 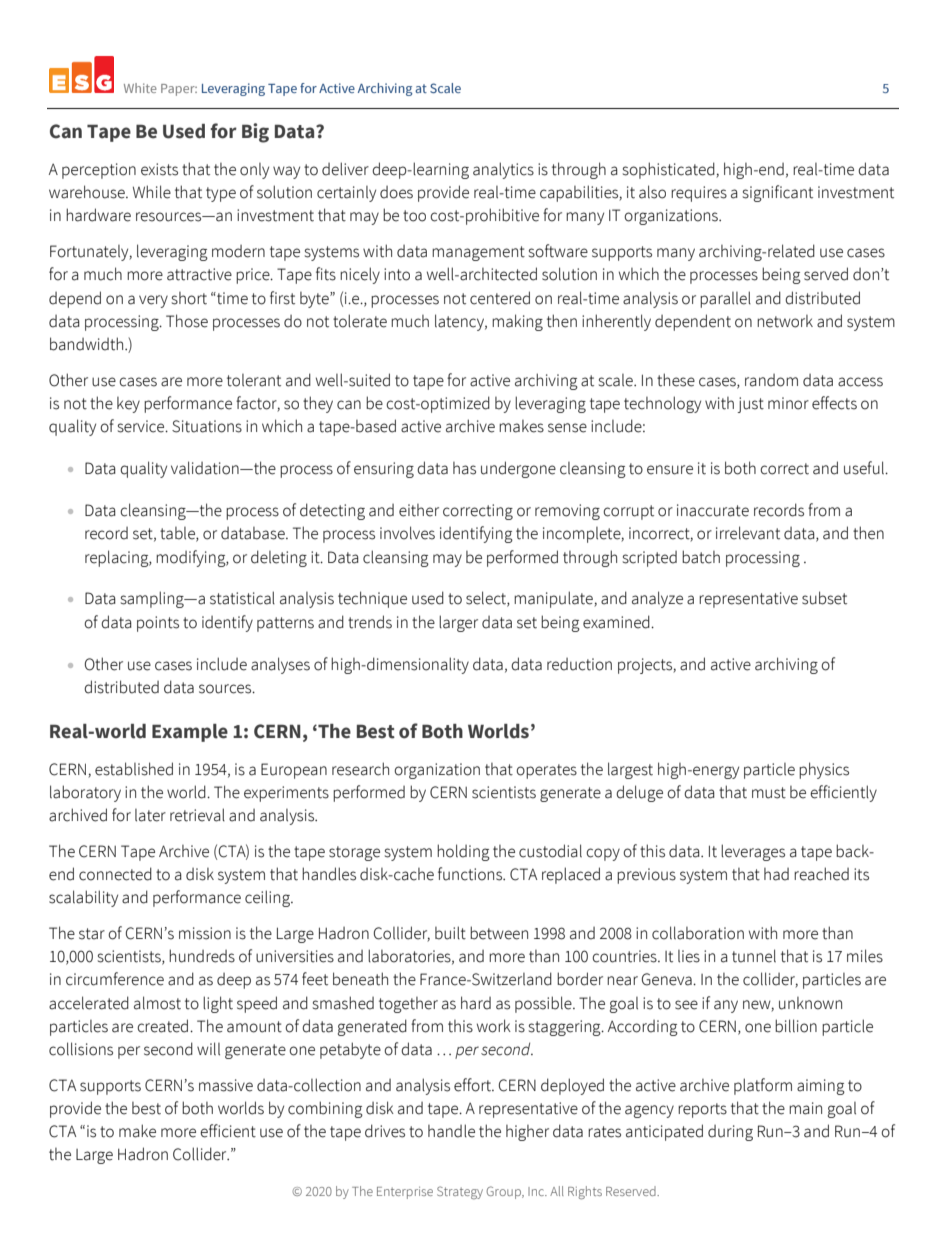 What do you see at coordinates (463, 852) in the image?
I see `holding` at bounding box center [463, 852].
